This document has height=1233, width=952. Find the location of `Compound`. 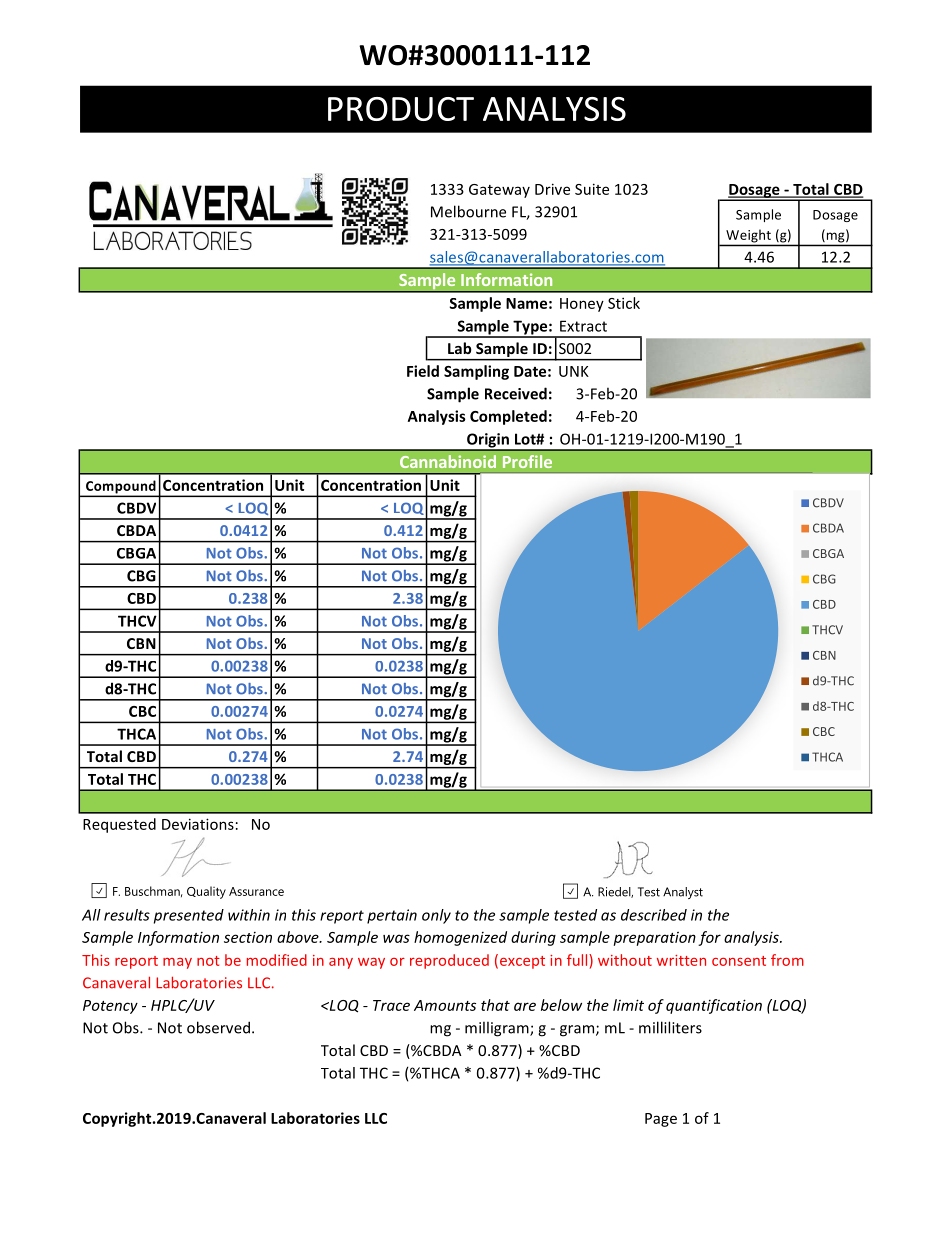

Compound is located at coordinates (121, 488).
